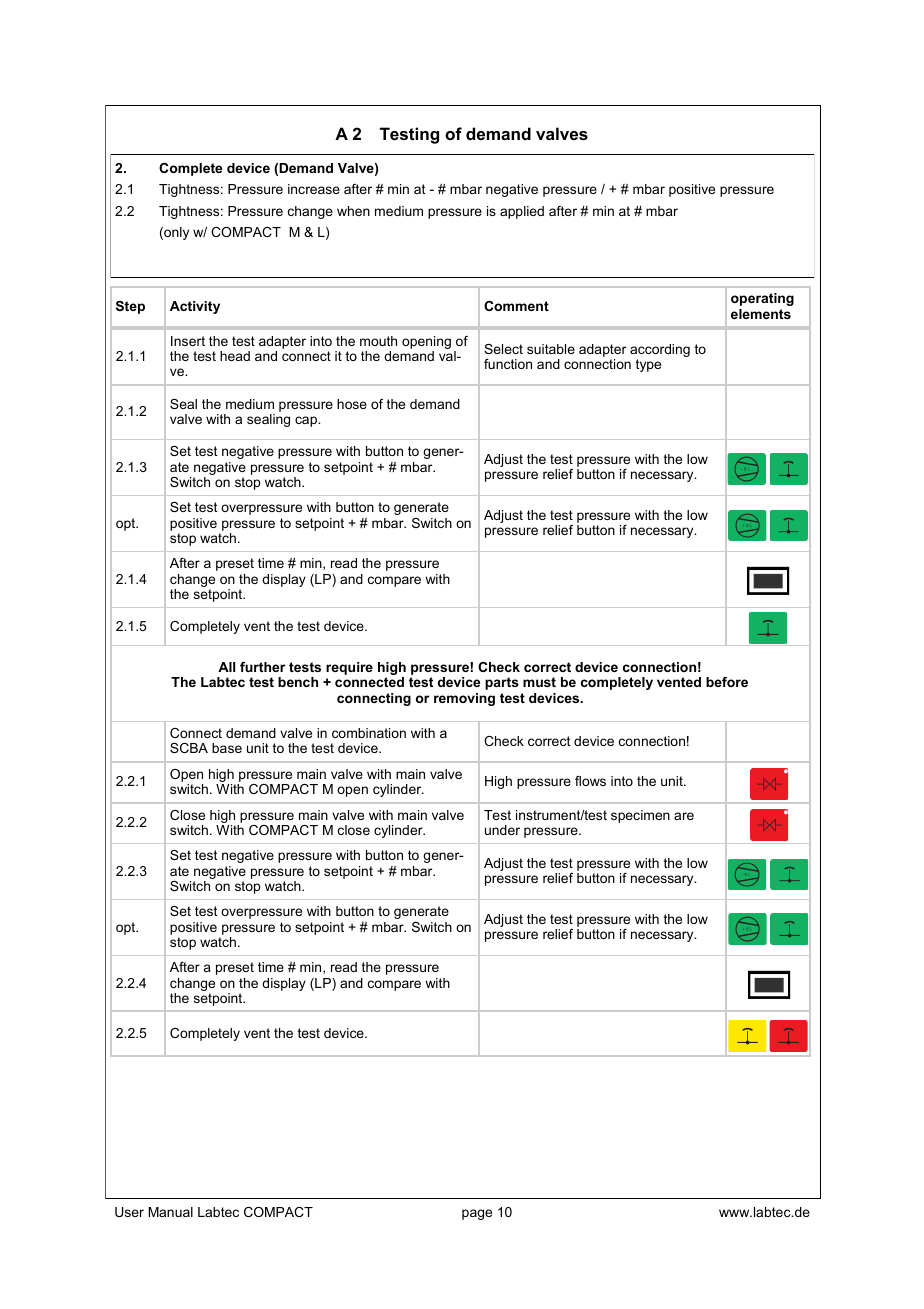  I want to click on Manual, so click(170, 1212).
